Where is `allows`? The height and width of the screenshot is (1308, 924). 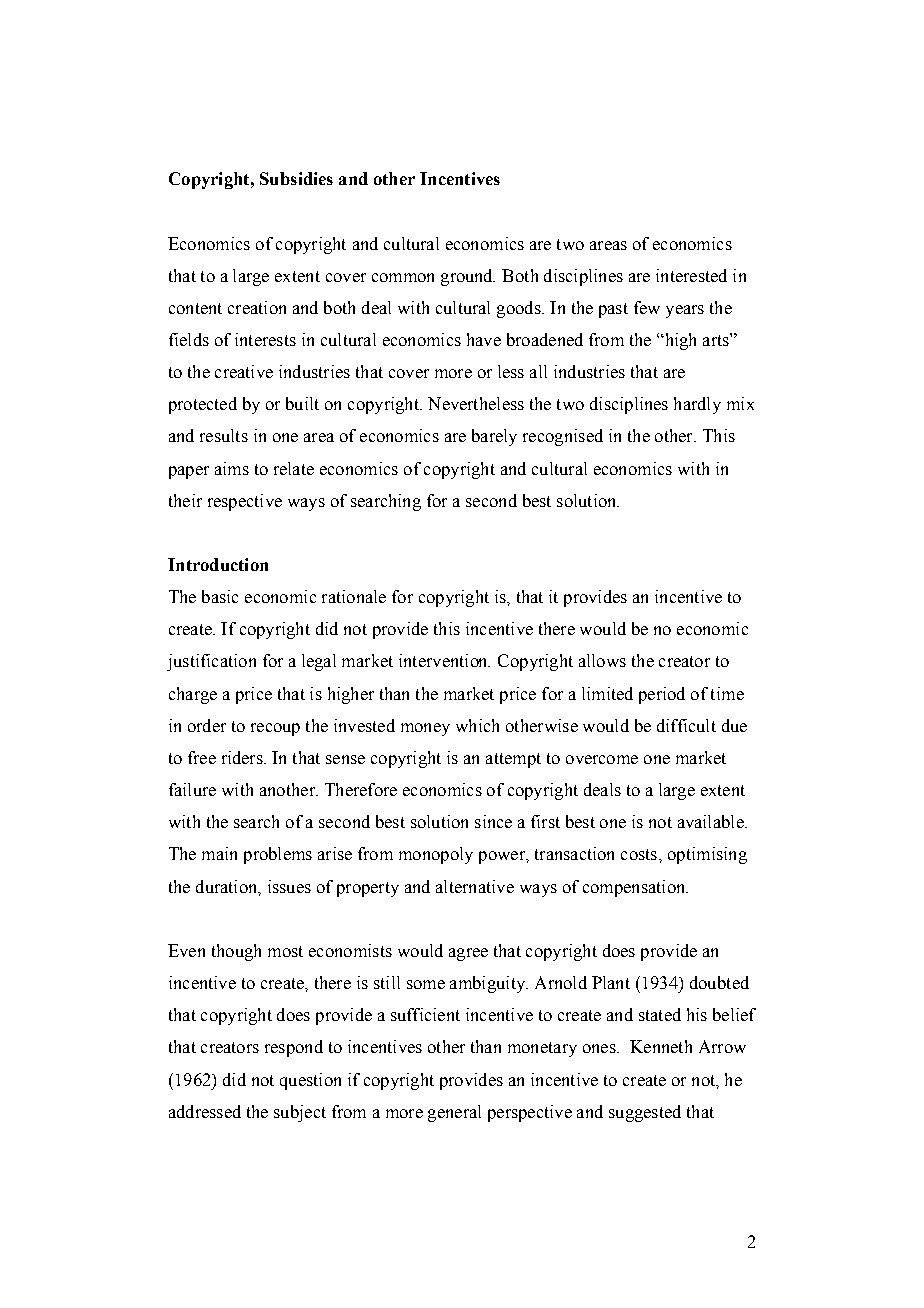 allows is located at coordinates (602, 660).
